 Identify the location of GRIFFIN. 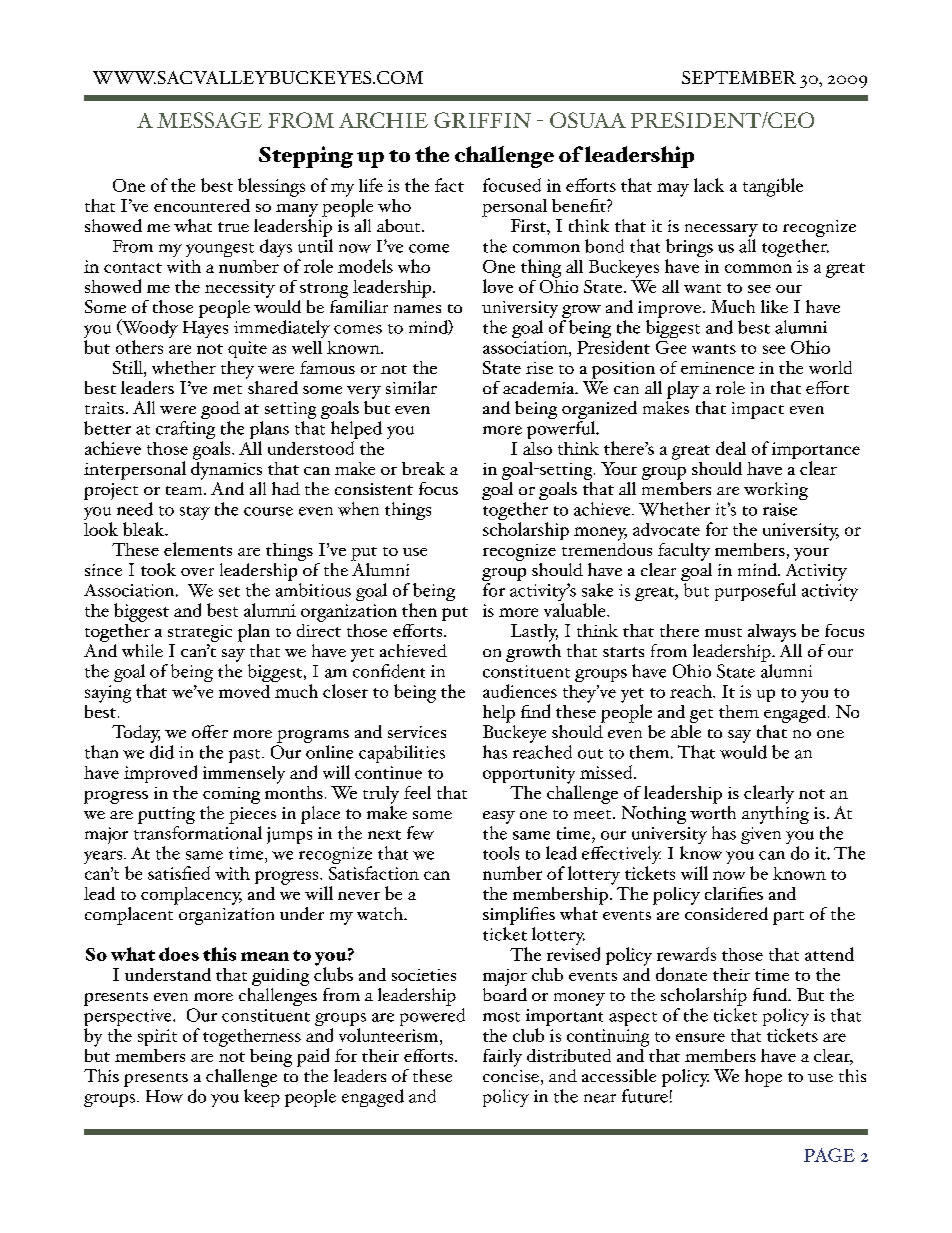
(482, 120).
